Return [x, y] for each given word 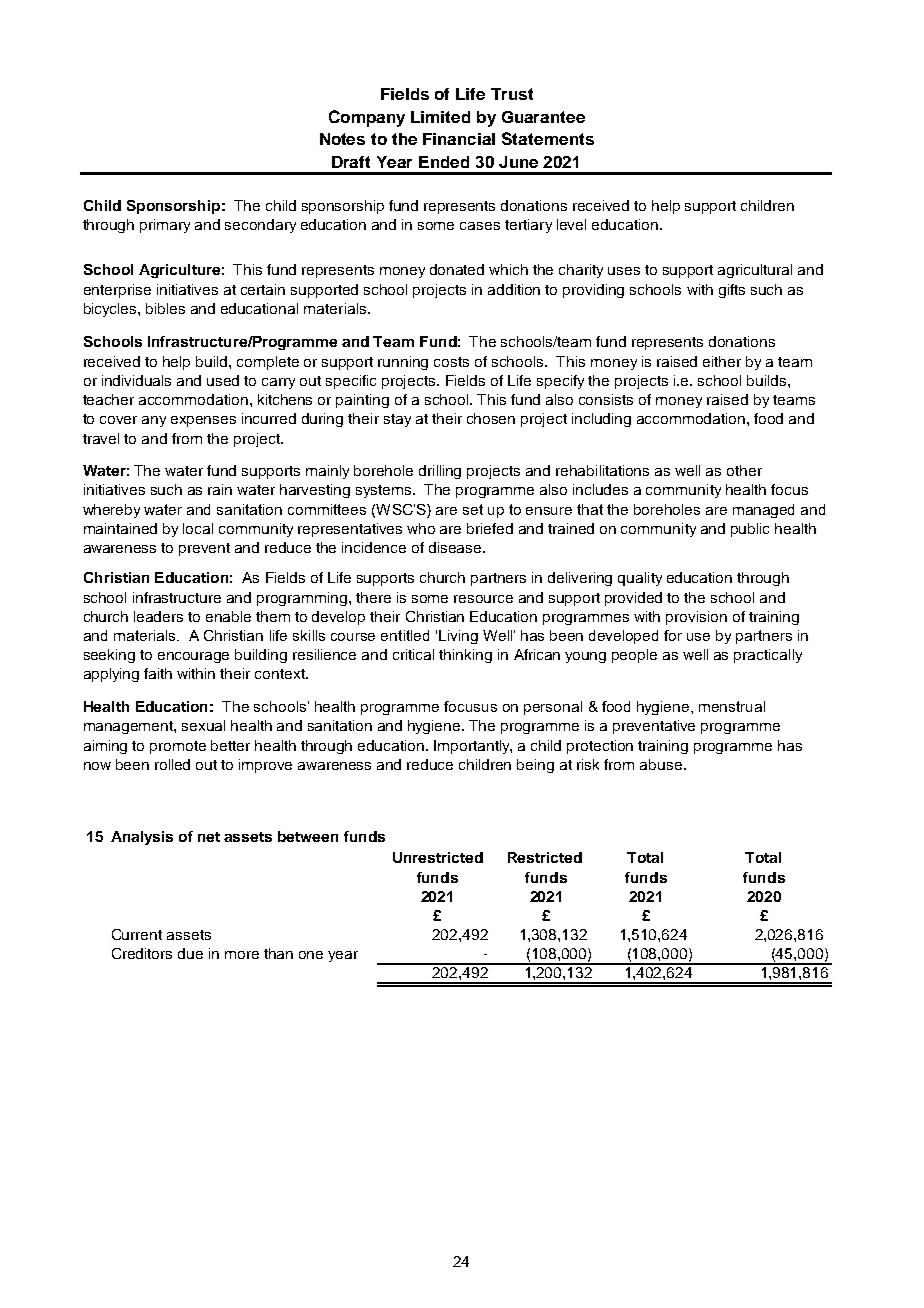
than [278, 953]
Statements [548, 138]
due [190, 953]
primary [165, 226]
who [421, 528]
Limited [440, 117]
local [198, 528]
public [750, 530]
